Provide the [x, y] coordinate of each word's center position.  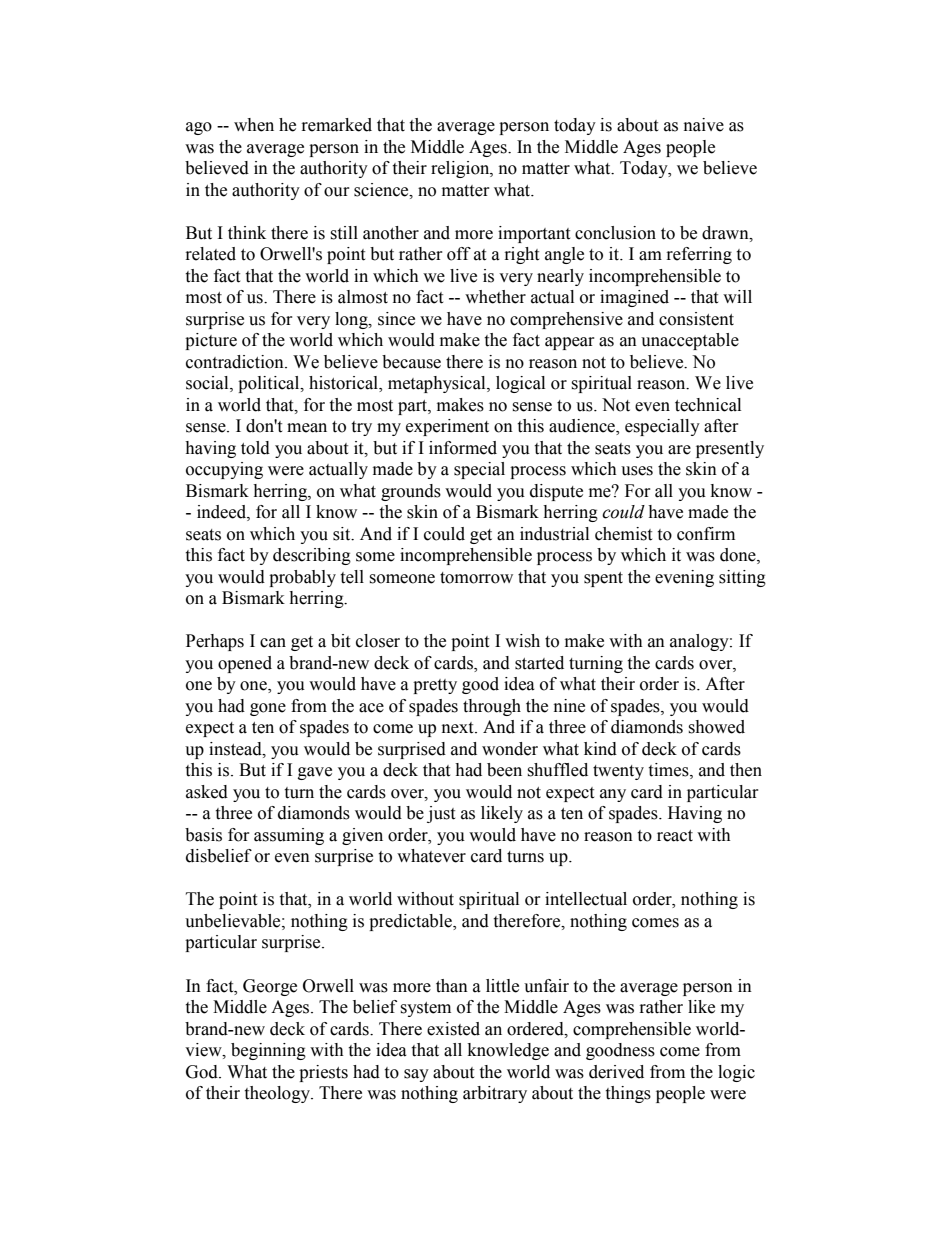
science [382, 190]
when [254, 125]
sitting [742, 578]
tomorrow [476, 578]
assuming [289, 836]
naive [704, 125]
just [441, 814]
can [273, 643]
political [270, 384]
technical [708, 405]
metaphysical [438, 384]
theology [278, 1094]
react [675, 836]
